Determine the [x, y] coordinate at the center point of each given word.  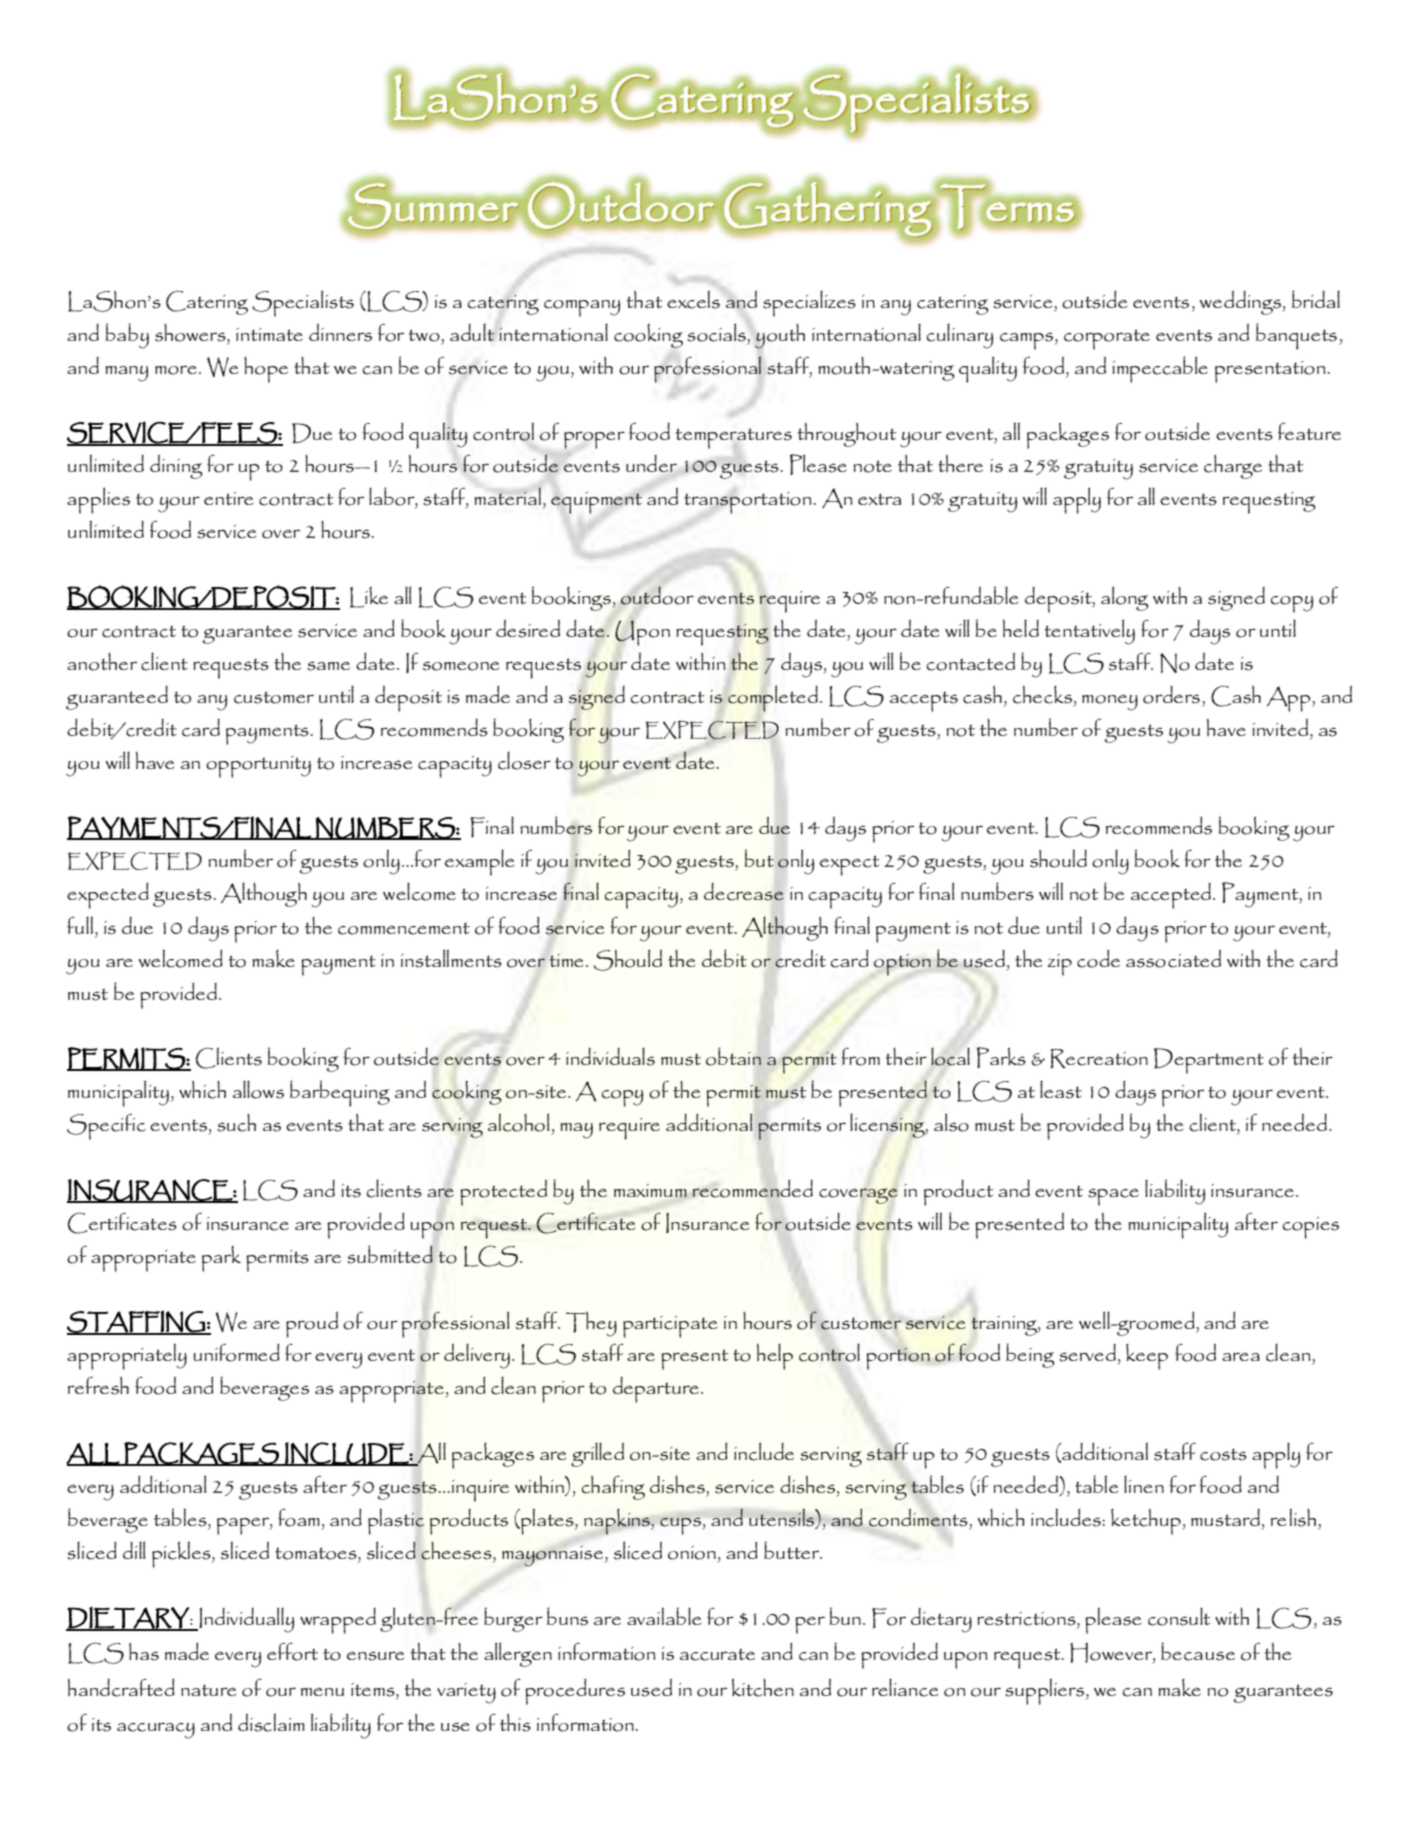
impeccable [1160, 369]
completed [773, 698]
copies [1310, 1228]
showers [191, 332]
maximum [650, 1190]
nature [208, 1690]
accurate [717, 1654]
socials [716, 332]
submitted [390, 1254]
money [1110, 702]
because [1198, 1651]
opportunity [258, 767]
